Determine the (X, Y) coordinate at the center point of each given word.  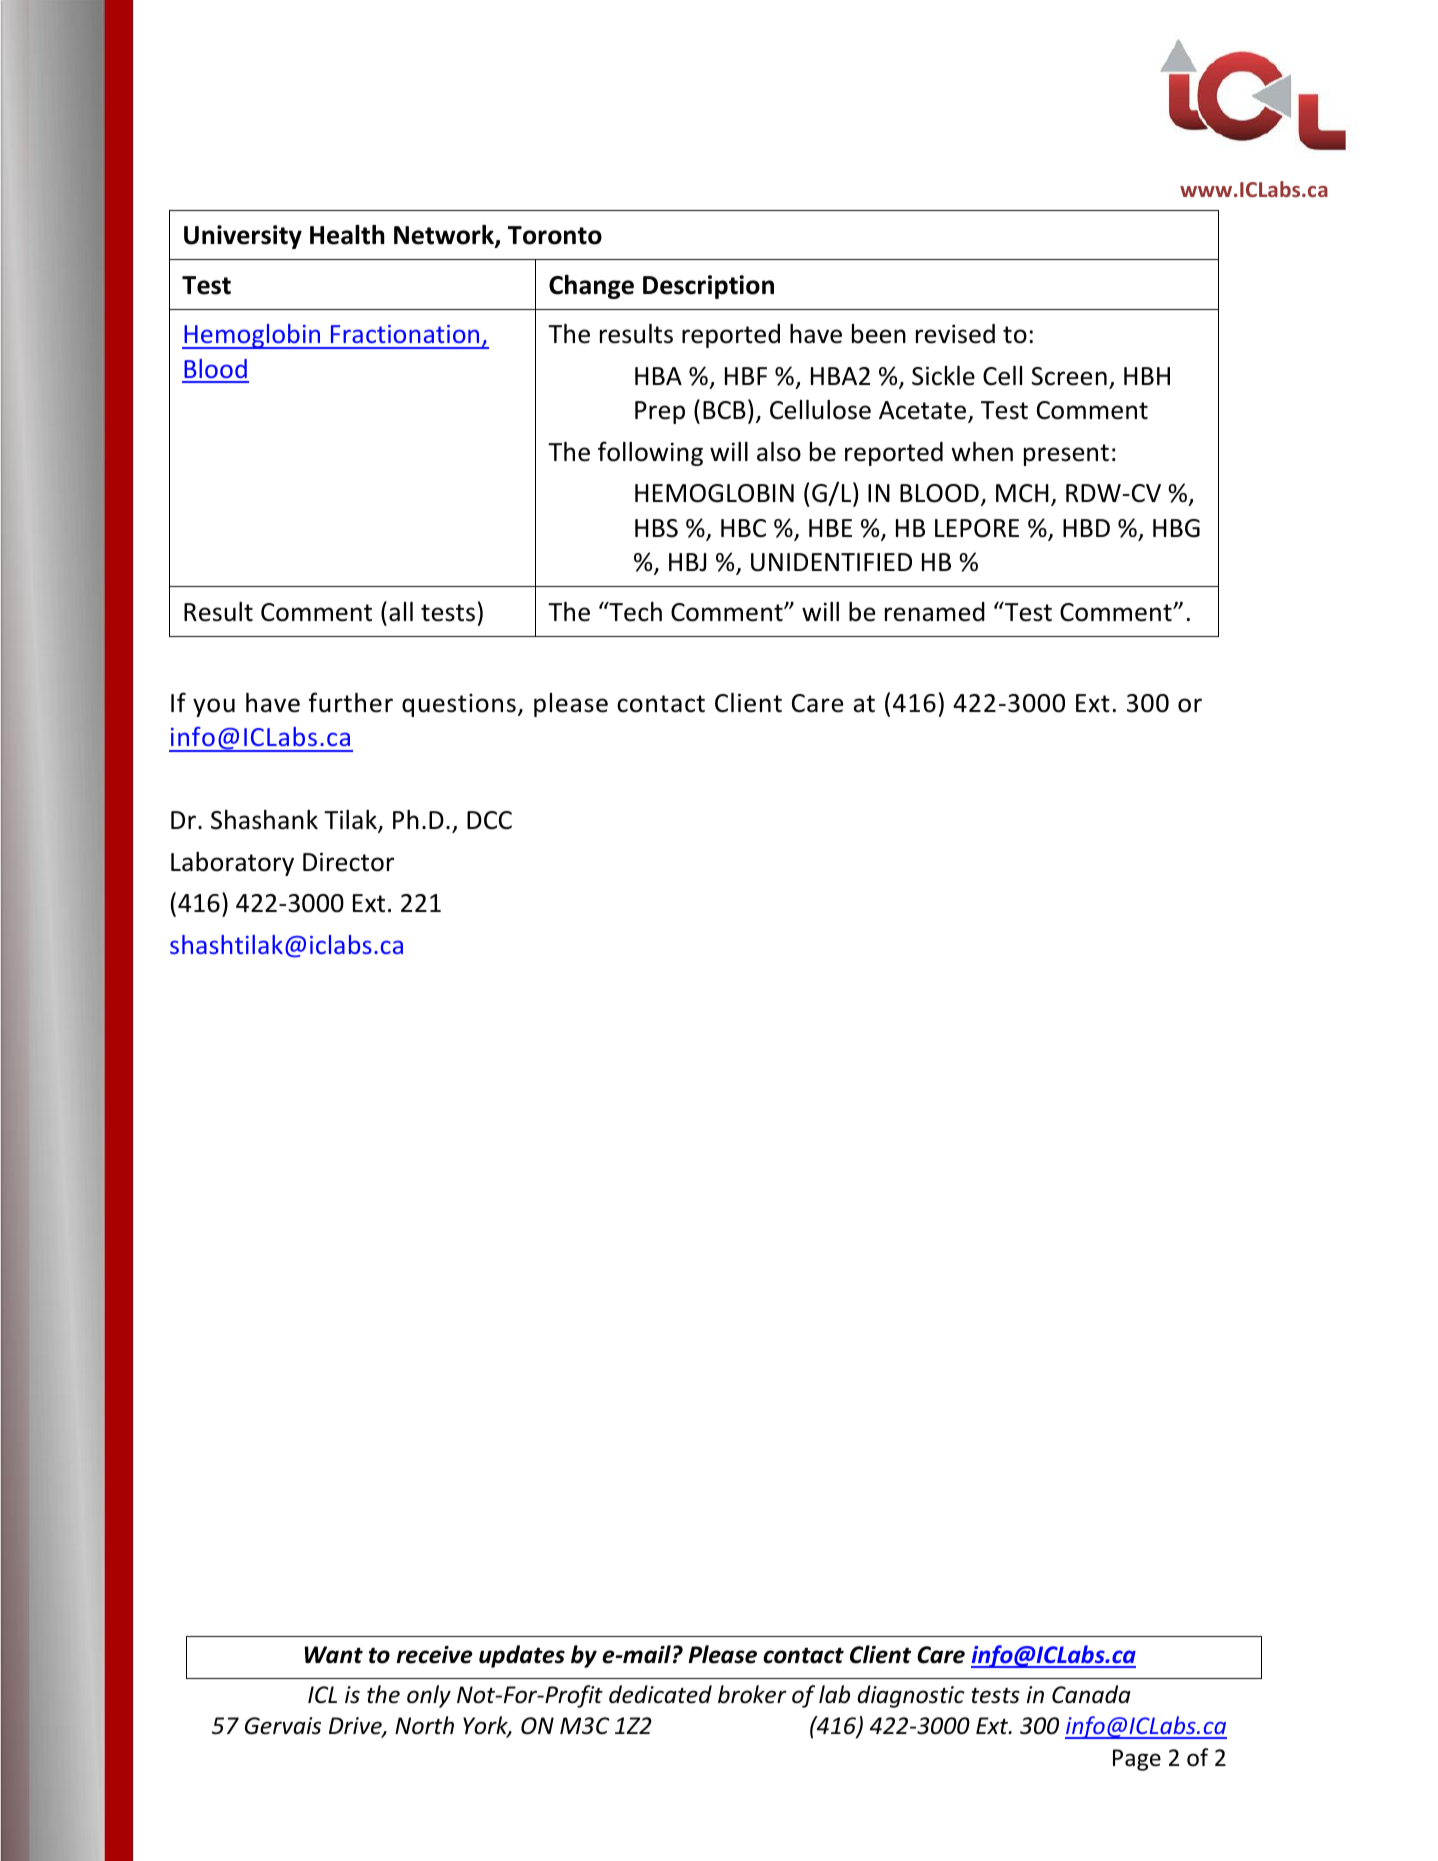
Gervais (283, 1726)
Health (347, 235)
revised (955, 334)
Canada (1091, 1694)
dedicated (660, 1694)
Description (708, 287)
